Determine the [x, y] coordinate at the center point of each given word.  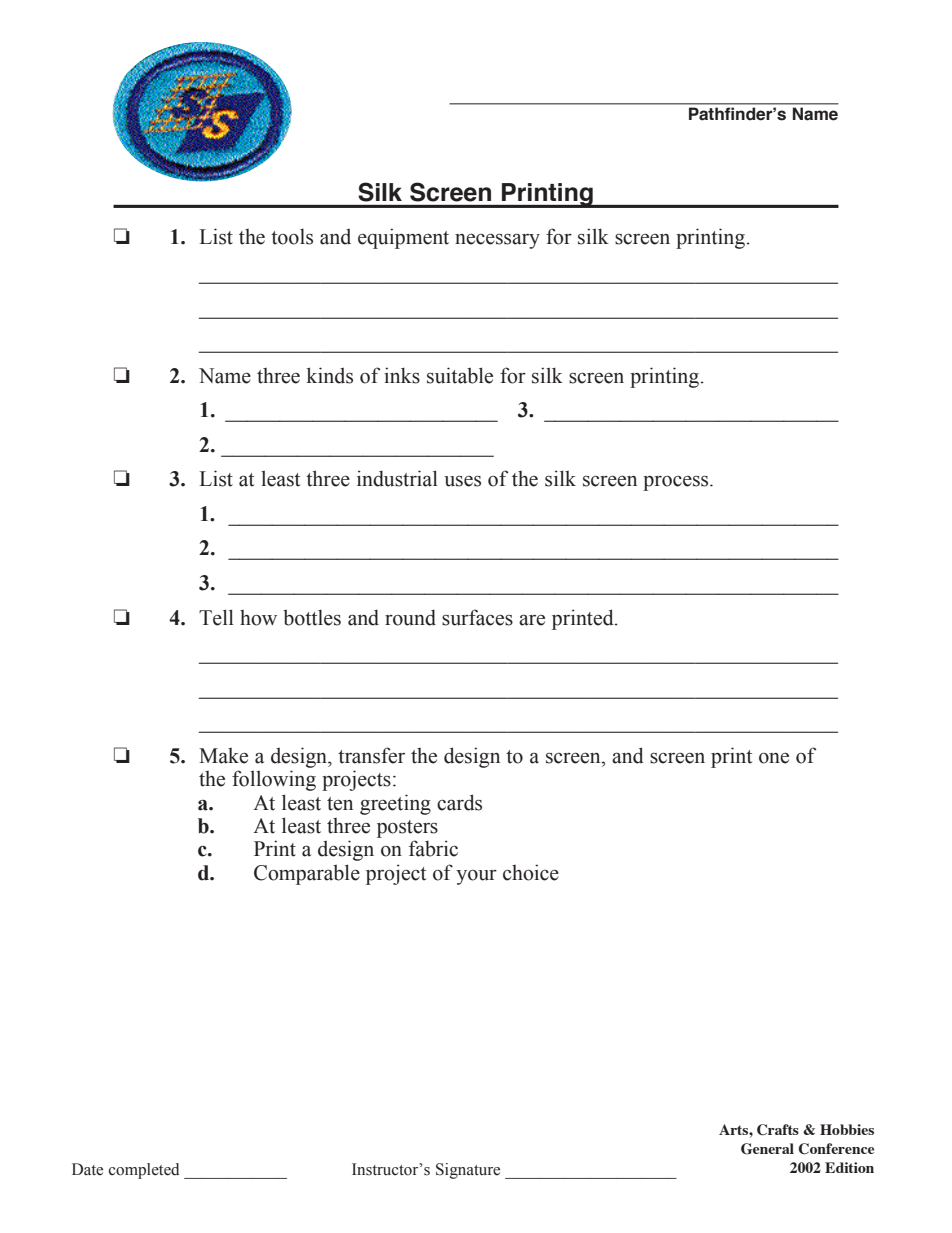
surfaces [477, 617]
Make [223, 756]
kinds [330, 375]
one [774, 758]
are [532, 620]
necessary [497, 241]
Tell [216, 617]
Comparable [307, 874]
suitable [460, 375]
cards [459, 802]
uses [462, 481]
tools [292, 237]
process [677, 483]
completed [144, 1171]
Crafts [778, 1130]
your [476, 877]
